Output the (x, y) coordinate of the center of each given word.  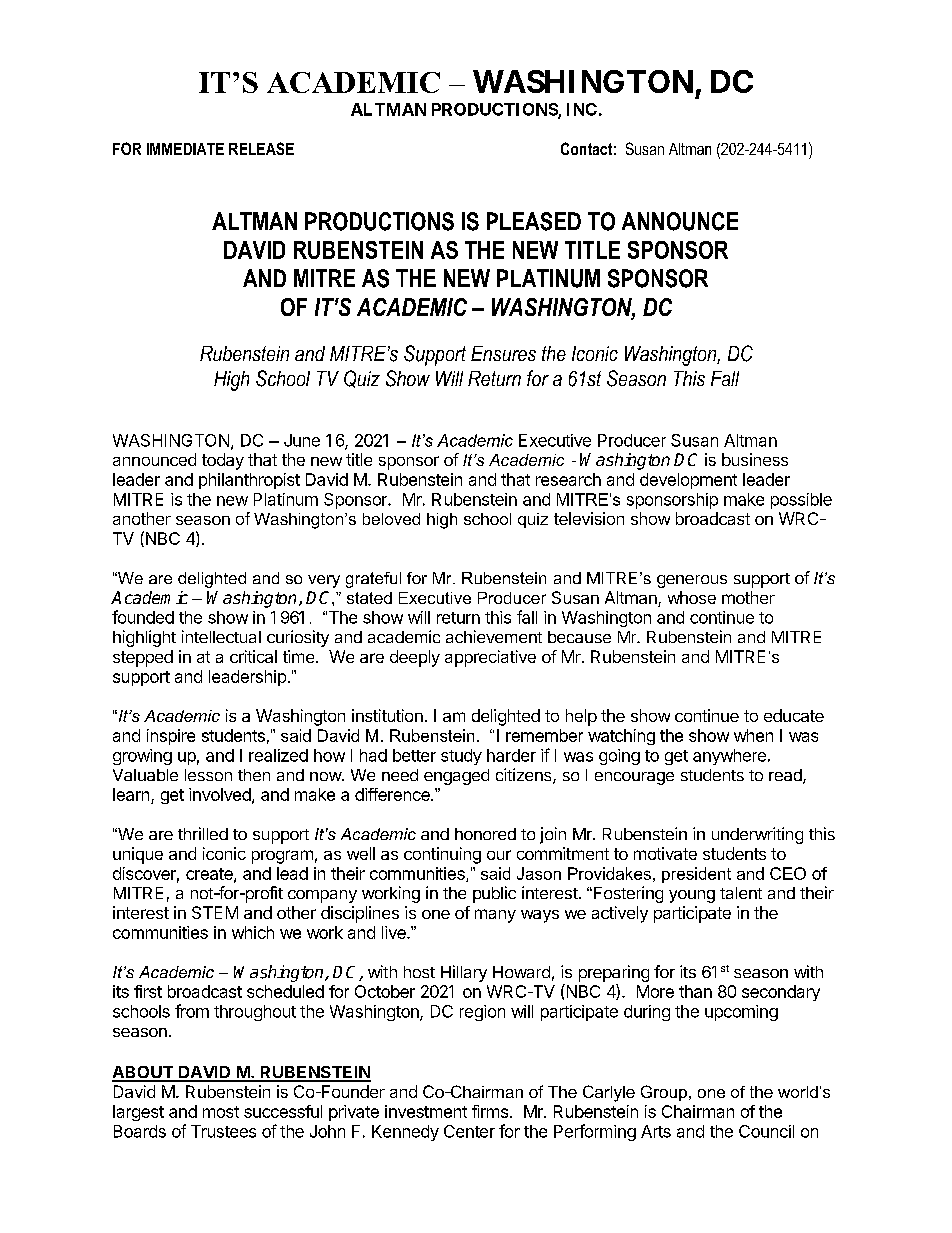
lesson (208, 775)
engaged (456, 777)
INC (582, 109)
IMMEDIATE (185, 149)
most (221, 1112)
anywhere (729, 757)
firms (490, 1111)
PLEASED (534, 221)
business (755, 459)
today (223, 461)
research (568, 479)
